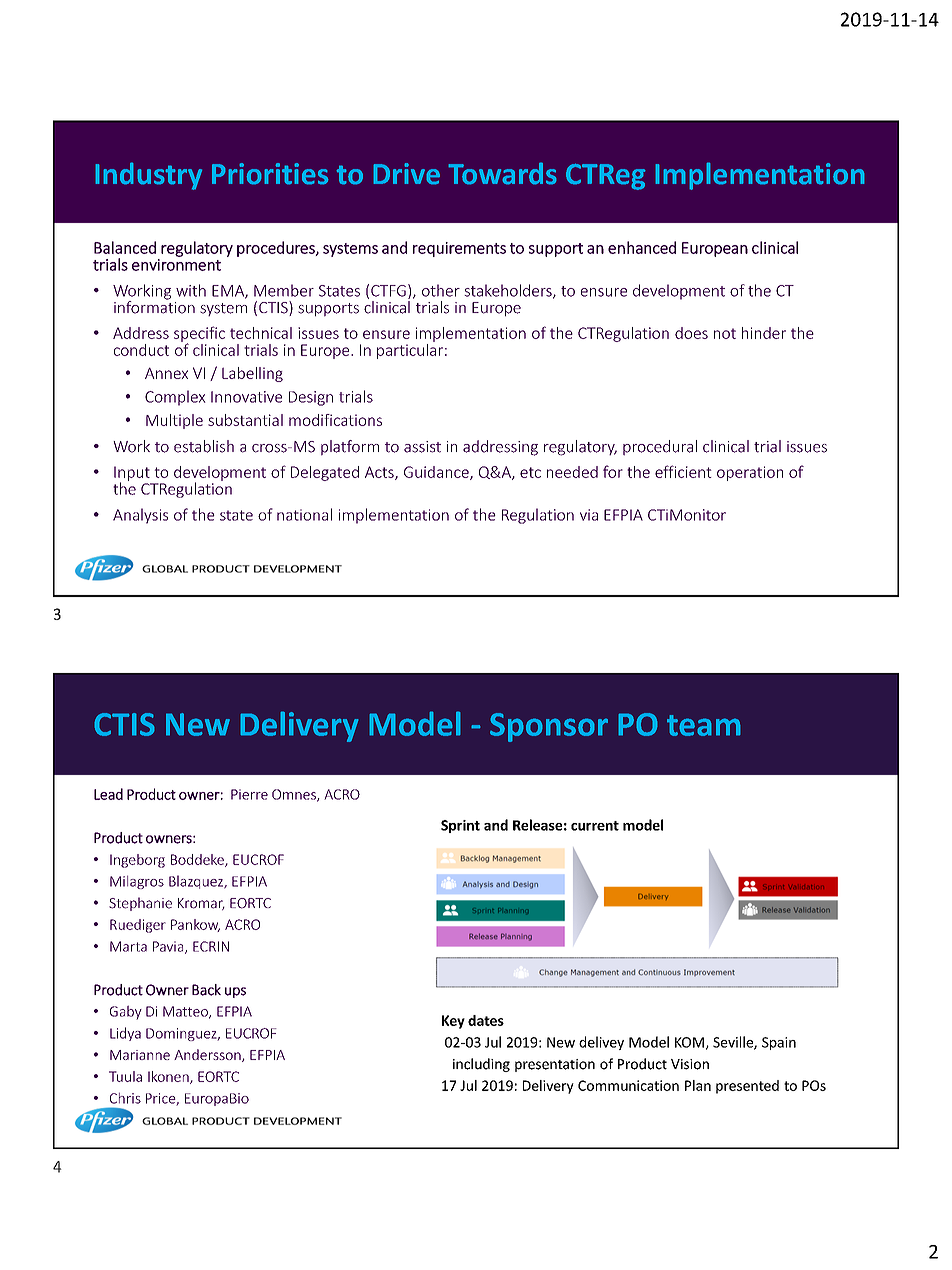 The width and height of the document is (952, 1270). Describe the element at coordinates (704, 725) in the document. I see `team` at that location.
